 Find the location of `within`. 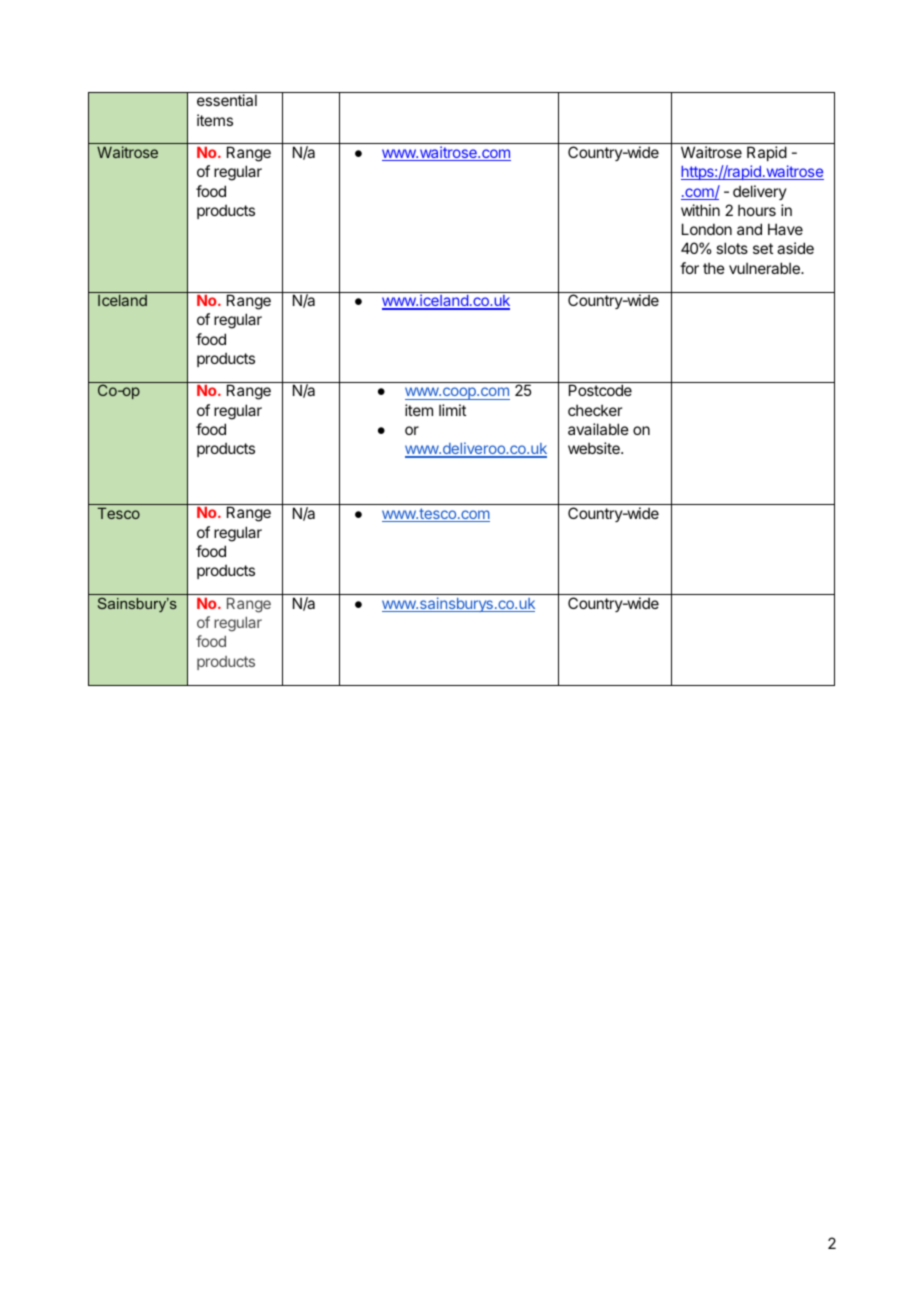

within is located at coordinates (700, 210).
